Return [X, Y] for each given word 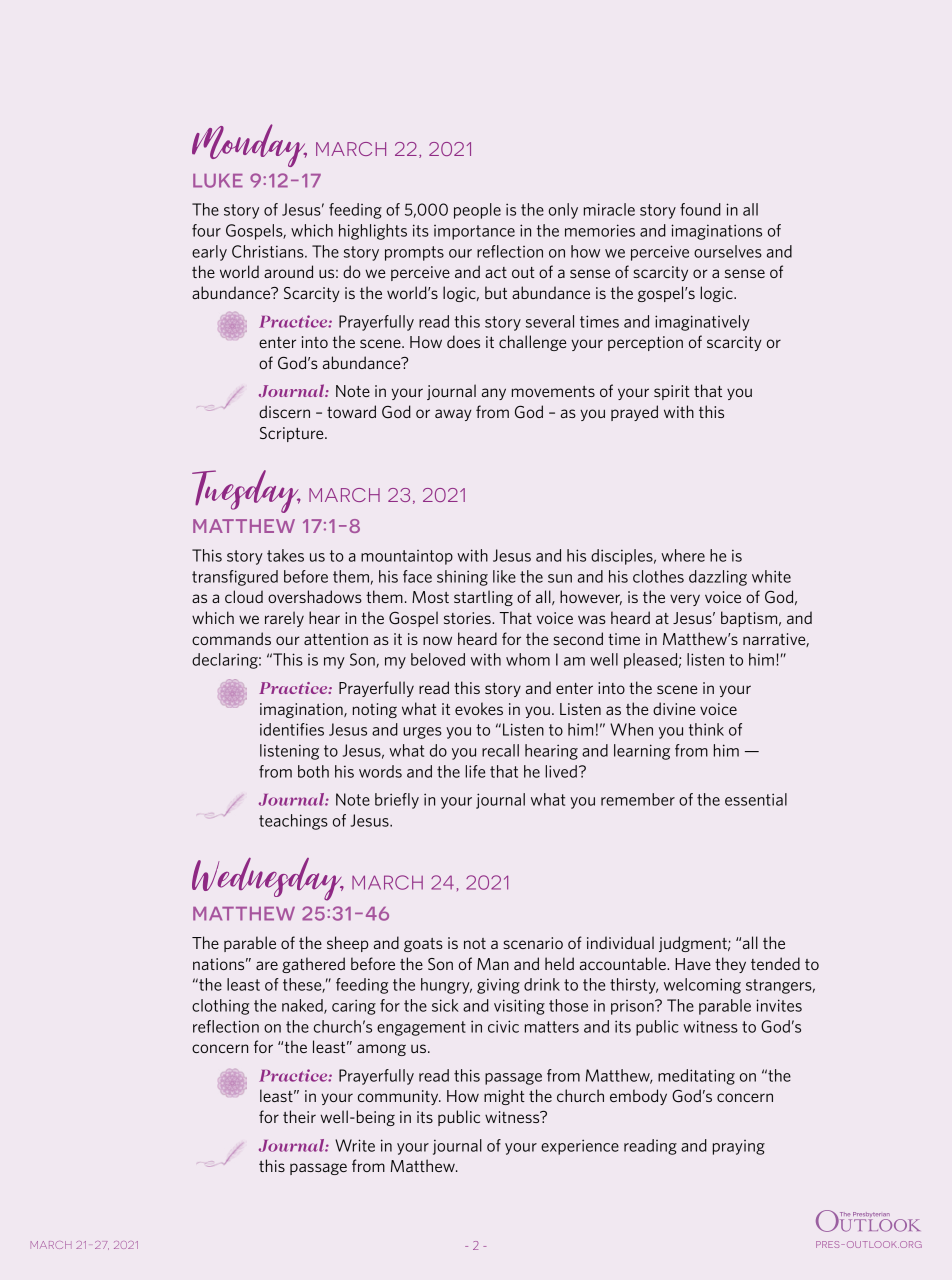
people [477, 211]
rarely [284, 619]
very [685, 600]
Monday [249, 145]
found [700, 209]
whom [528, 659]
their [299, 1116]
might [504, 1097]
